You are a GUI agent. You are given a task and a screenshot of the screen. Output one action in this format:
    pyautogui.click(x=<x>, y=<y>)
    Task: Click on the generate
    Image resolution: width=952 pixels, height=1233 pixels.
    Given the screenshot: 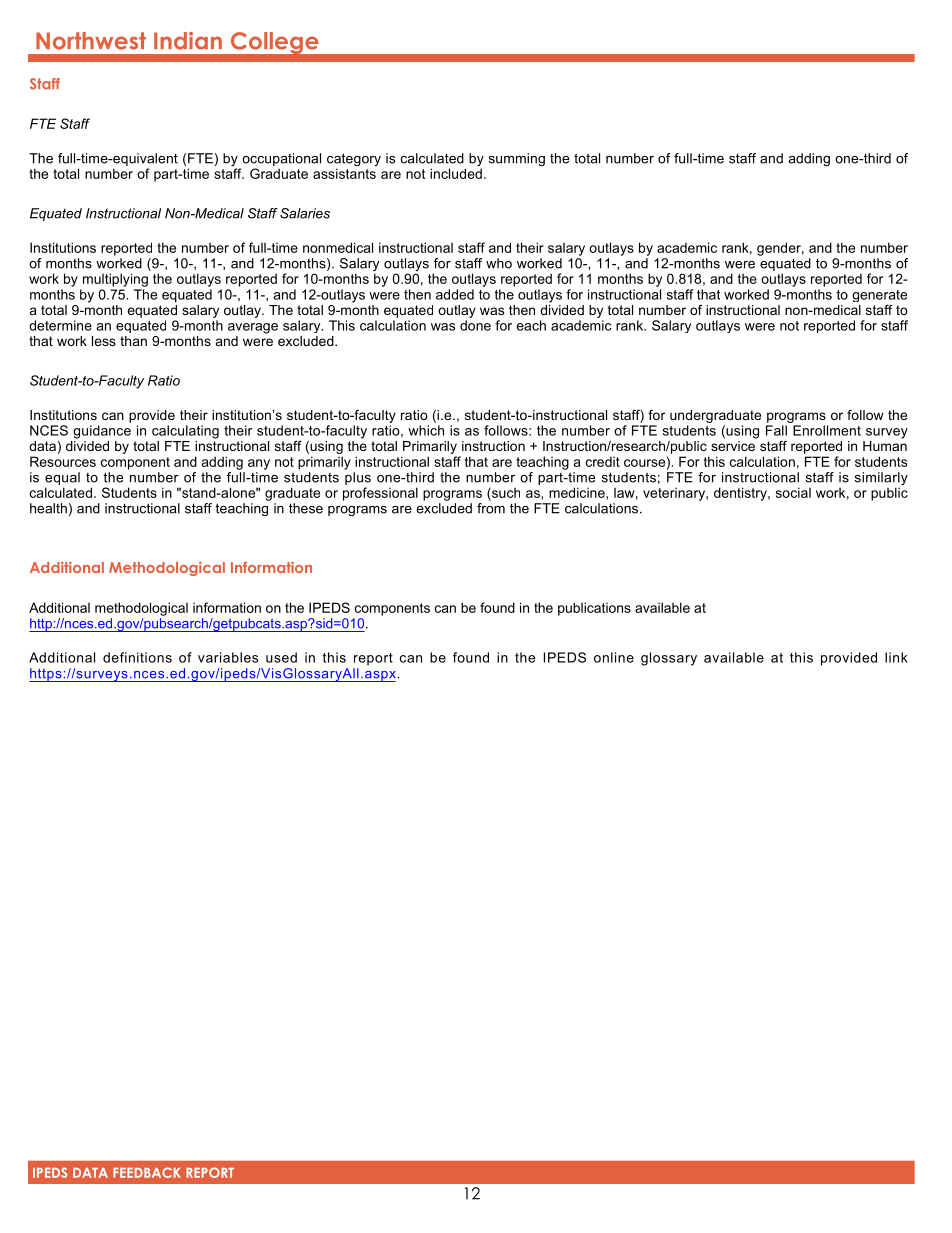 What is the action you would take?
    pyautogui.click(x=879, y=296)
